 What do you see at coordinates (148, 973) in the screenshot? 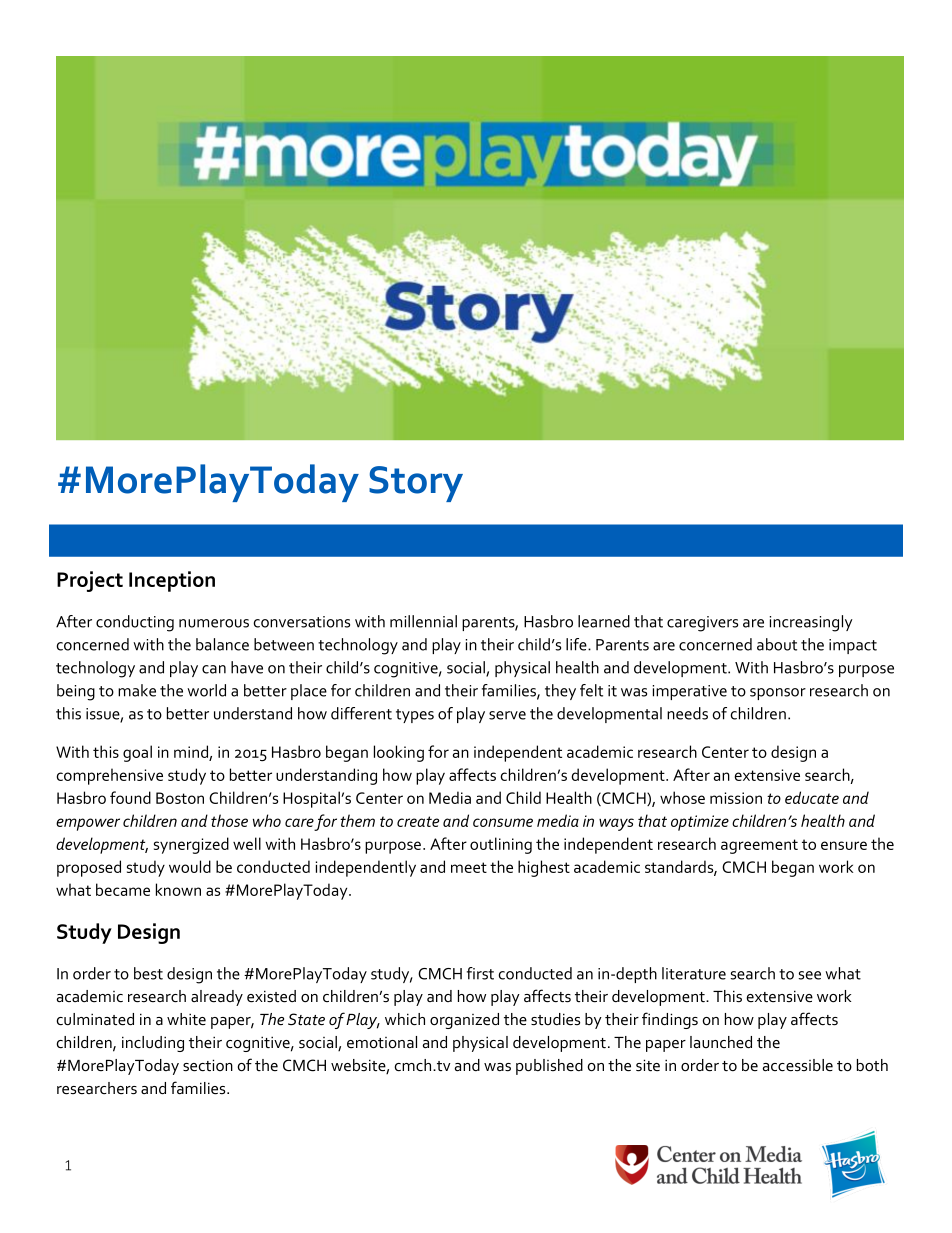
I see `best` at bounding box center [148, 973].
